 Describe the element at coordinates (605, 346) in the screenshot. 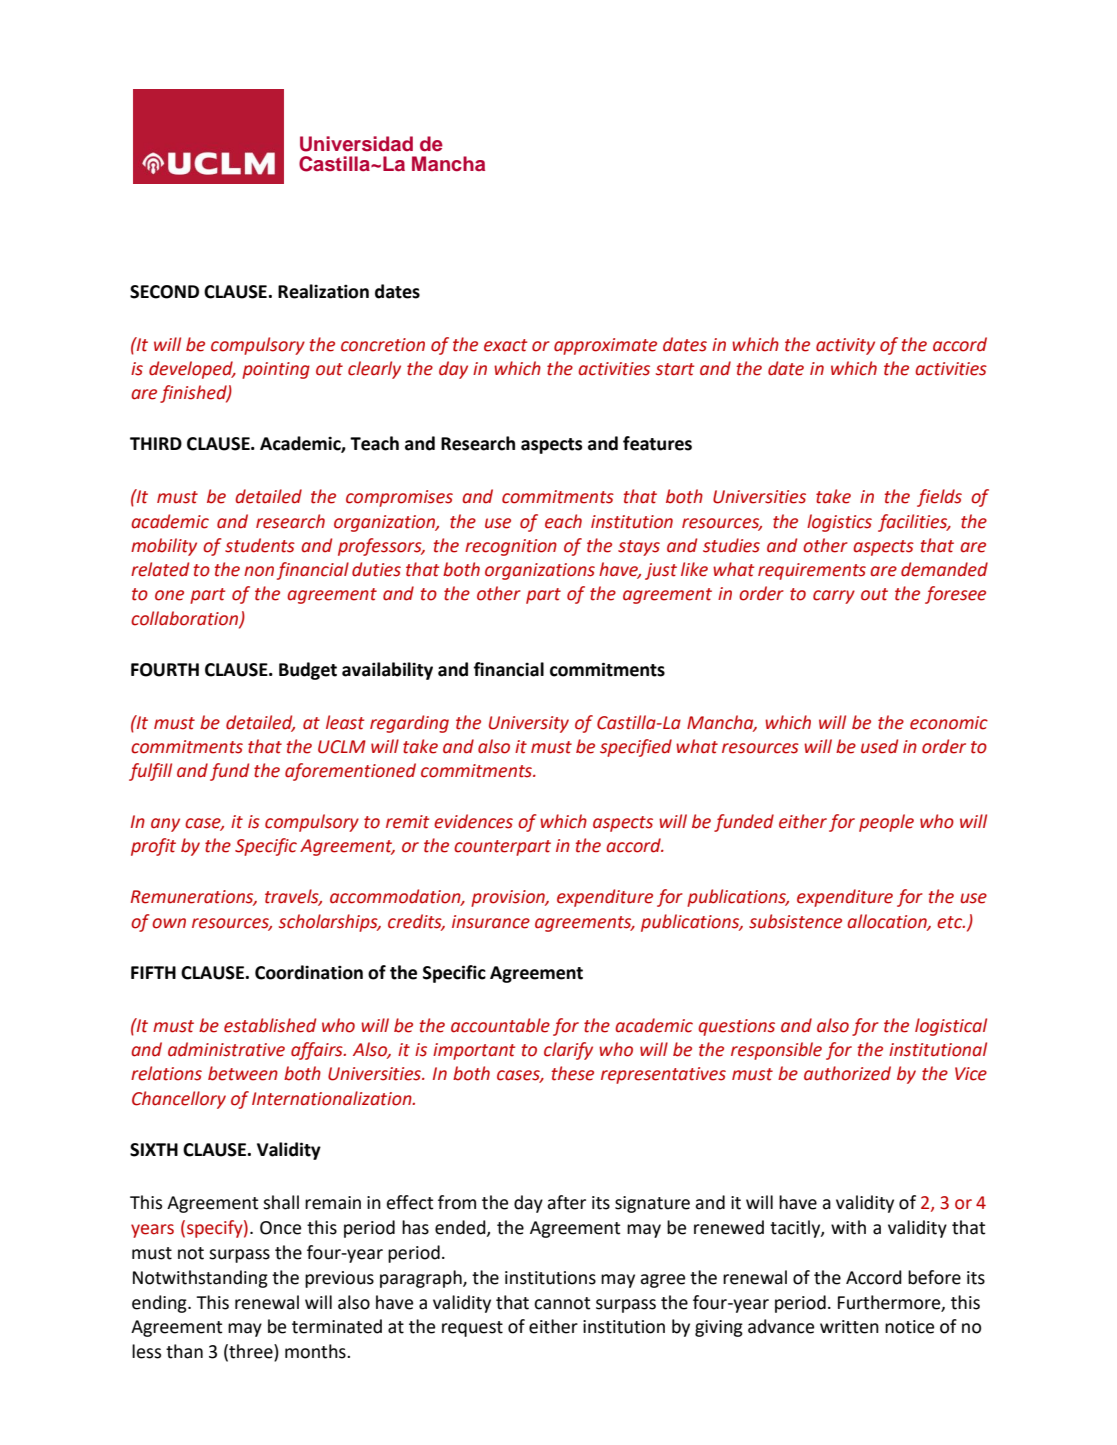

I see `approximate` at that location.
